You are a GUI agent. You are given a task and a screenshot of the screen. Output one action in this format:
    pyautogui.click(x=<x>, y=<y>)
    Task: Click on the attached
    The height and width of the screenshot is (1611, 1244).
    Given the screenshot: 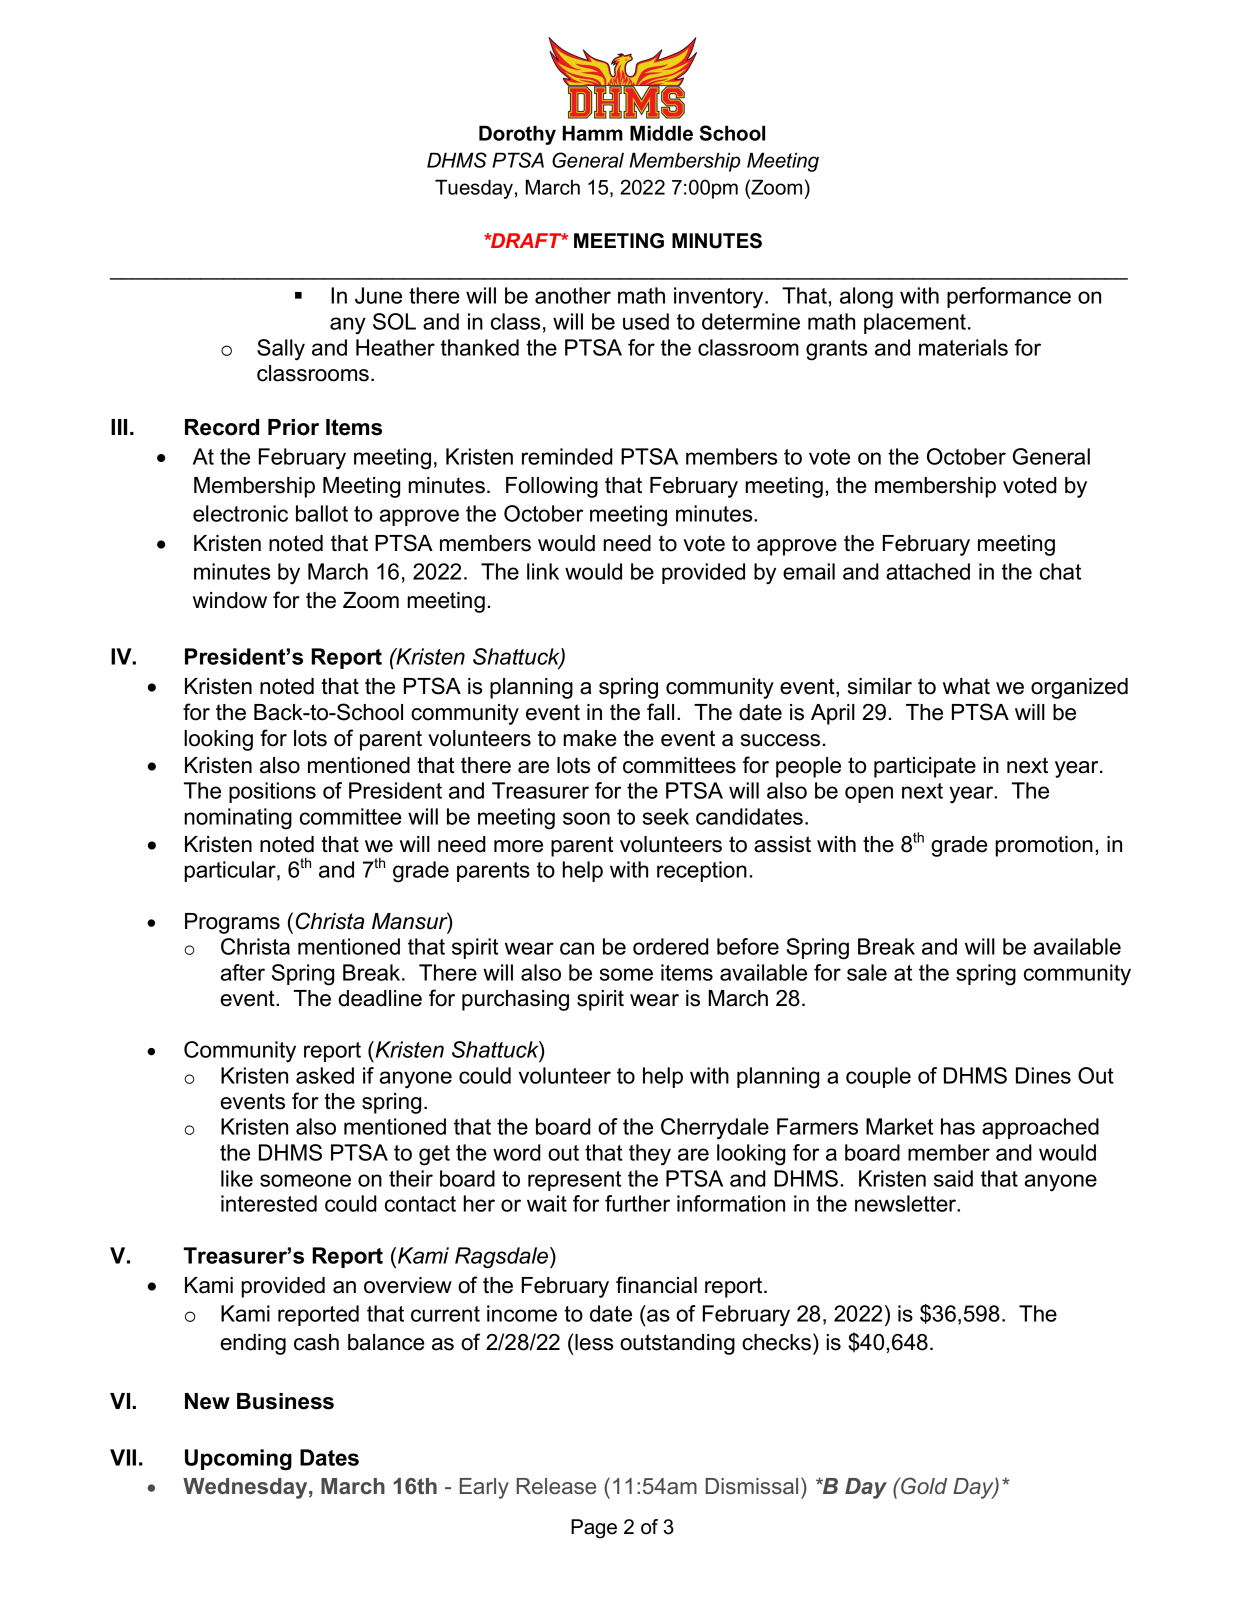 What is the action you would take?
    pyautogui.click(x=928, y=571)
